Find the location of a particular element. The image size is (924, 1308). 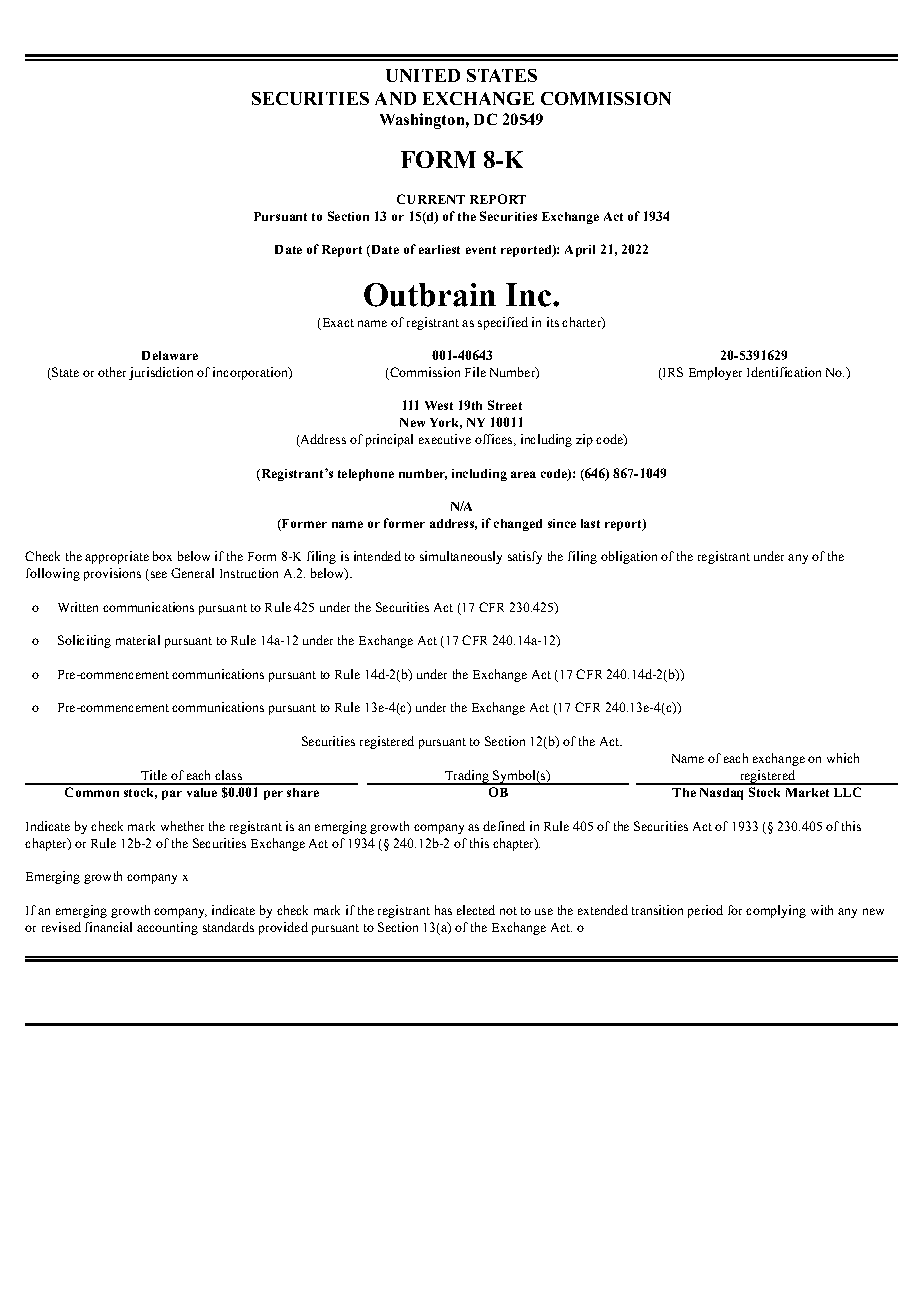

Employer is located at coordinates (715, 373).
